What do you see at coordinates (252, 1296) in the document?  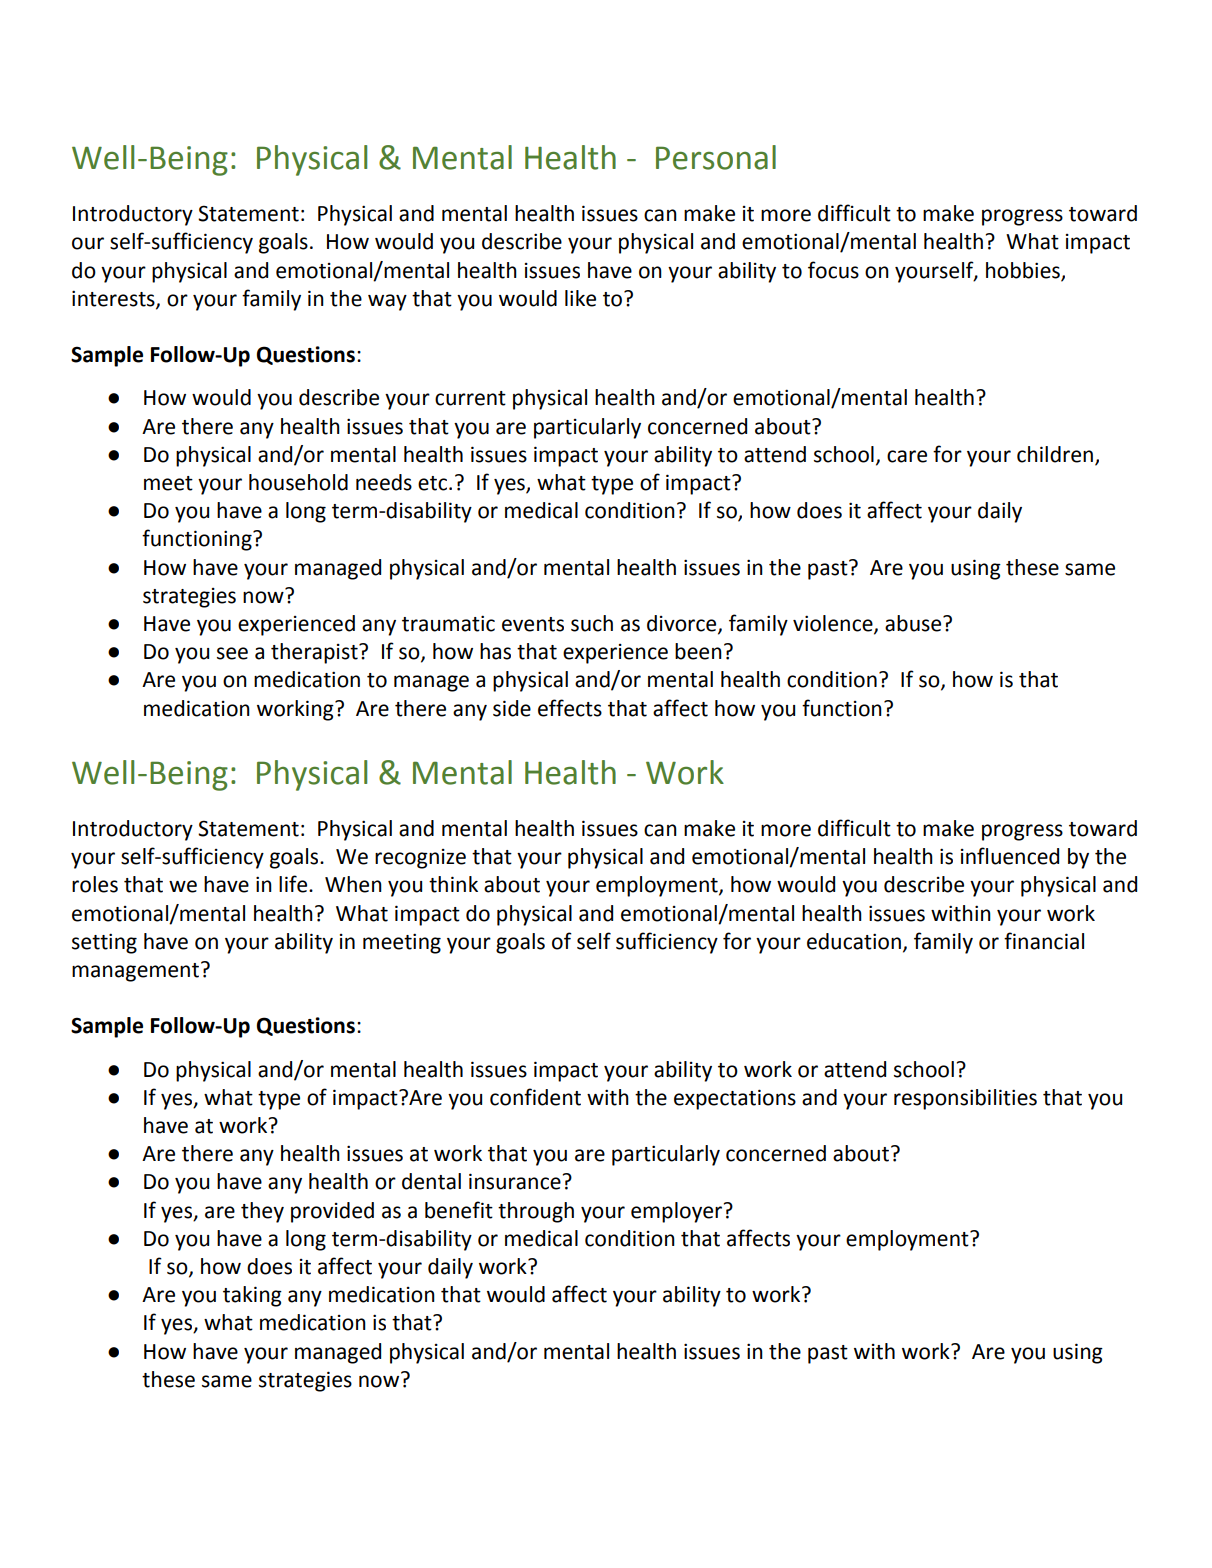 I see `taking` at bounding box center [252, 1296].
